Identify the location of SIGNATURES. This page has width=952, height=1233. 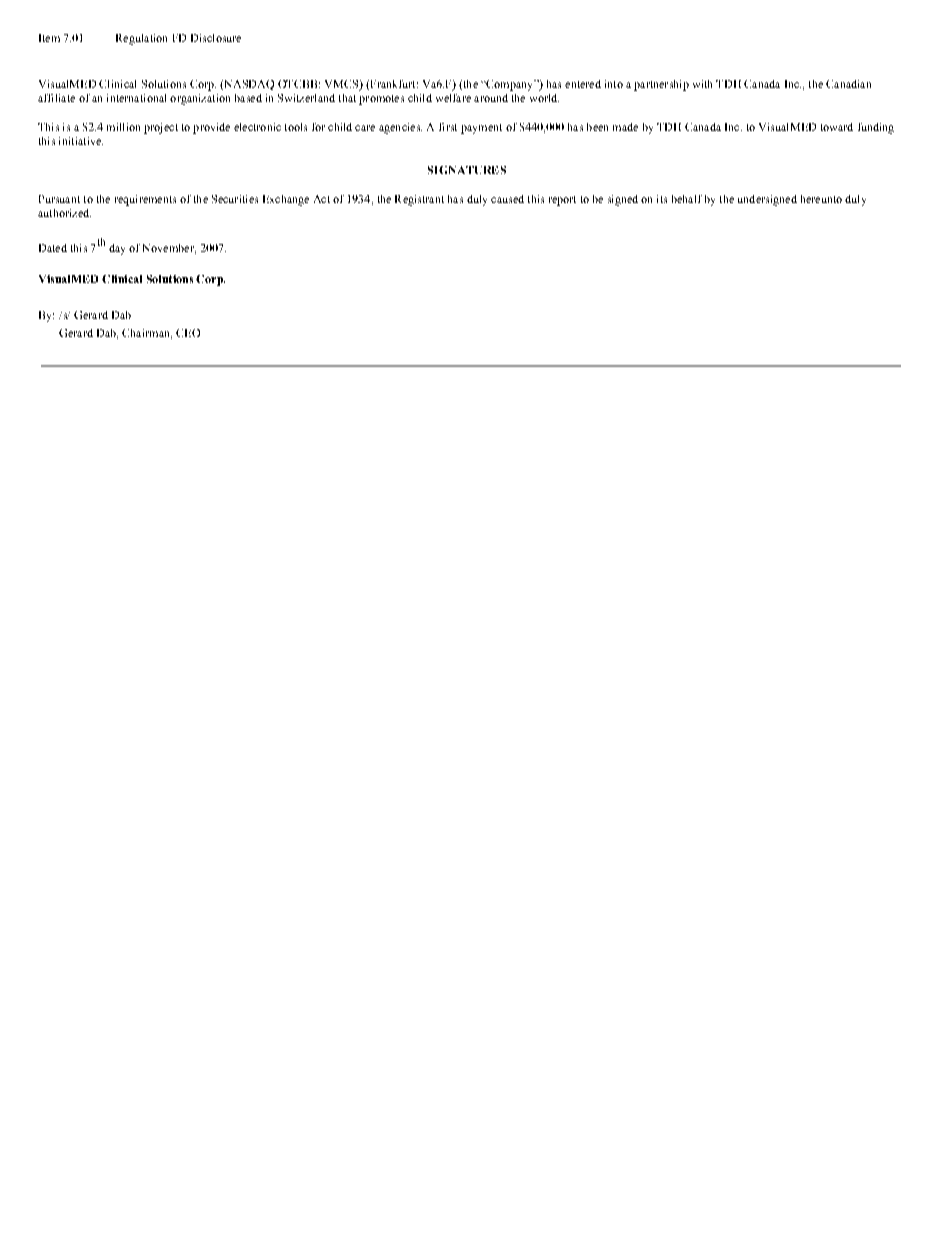
(467, 170).
